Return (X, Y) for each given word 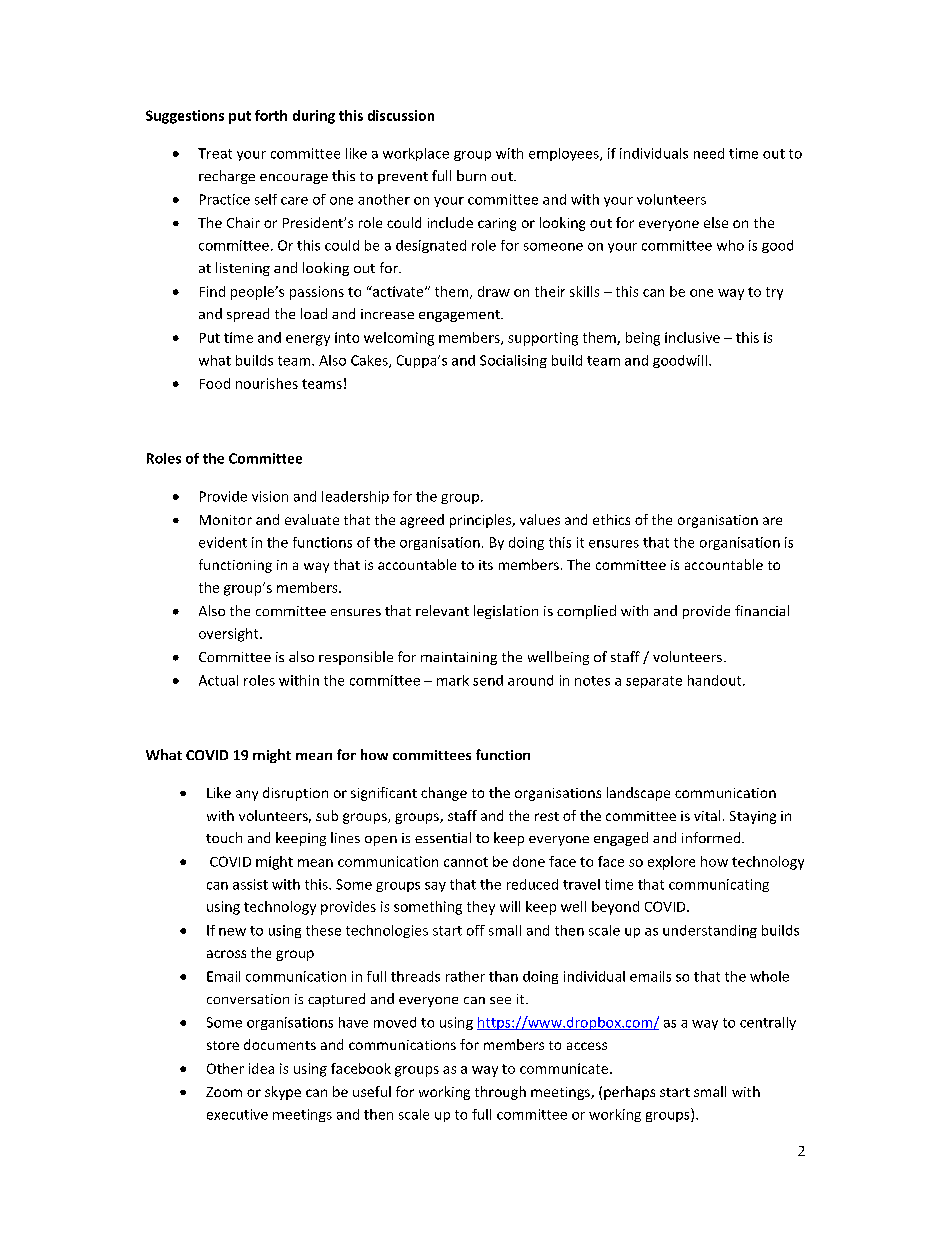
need (709, 153)
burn (471, 175)
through (500, 1093)
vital (707, 815)
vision (270, 496)
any (247, 795)
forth (271, 115)
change (444, 794)
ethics (611, 519)
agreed (422, 521)
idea (261, 1068)
